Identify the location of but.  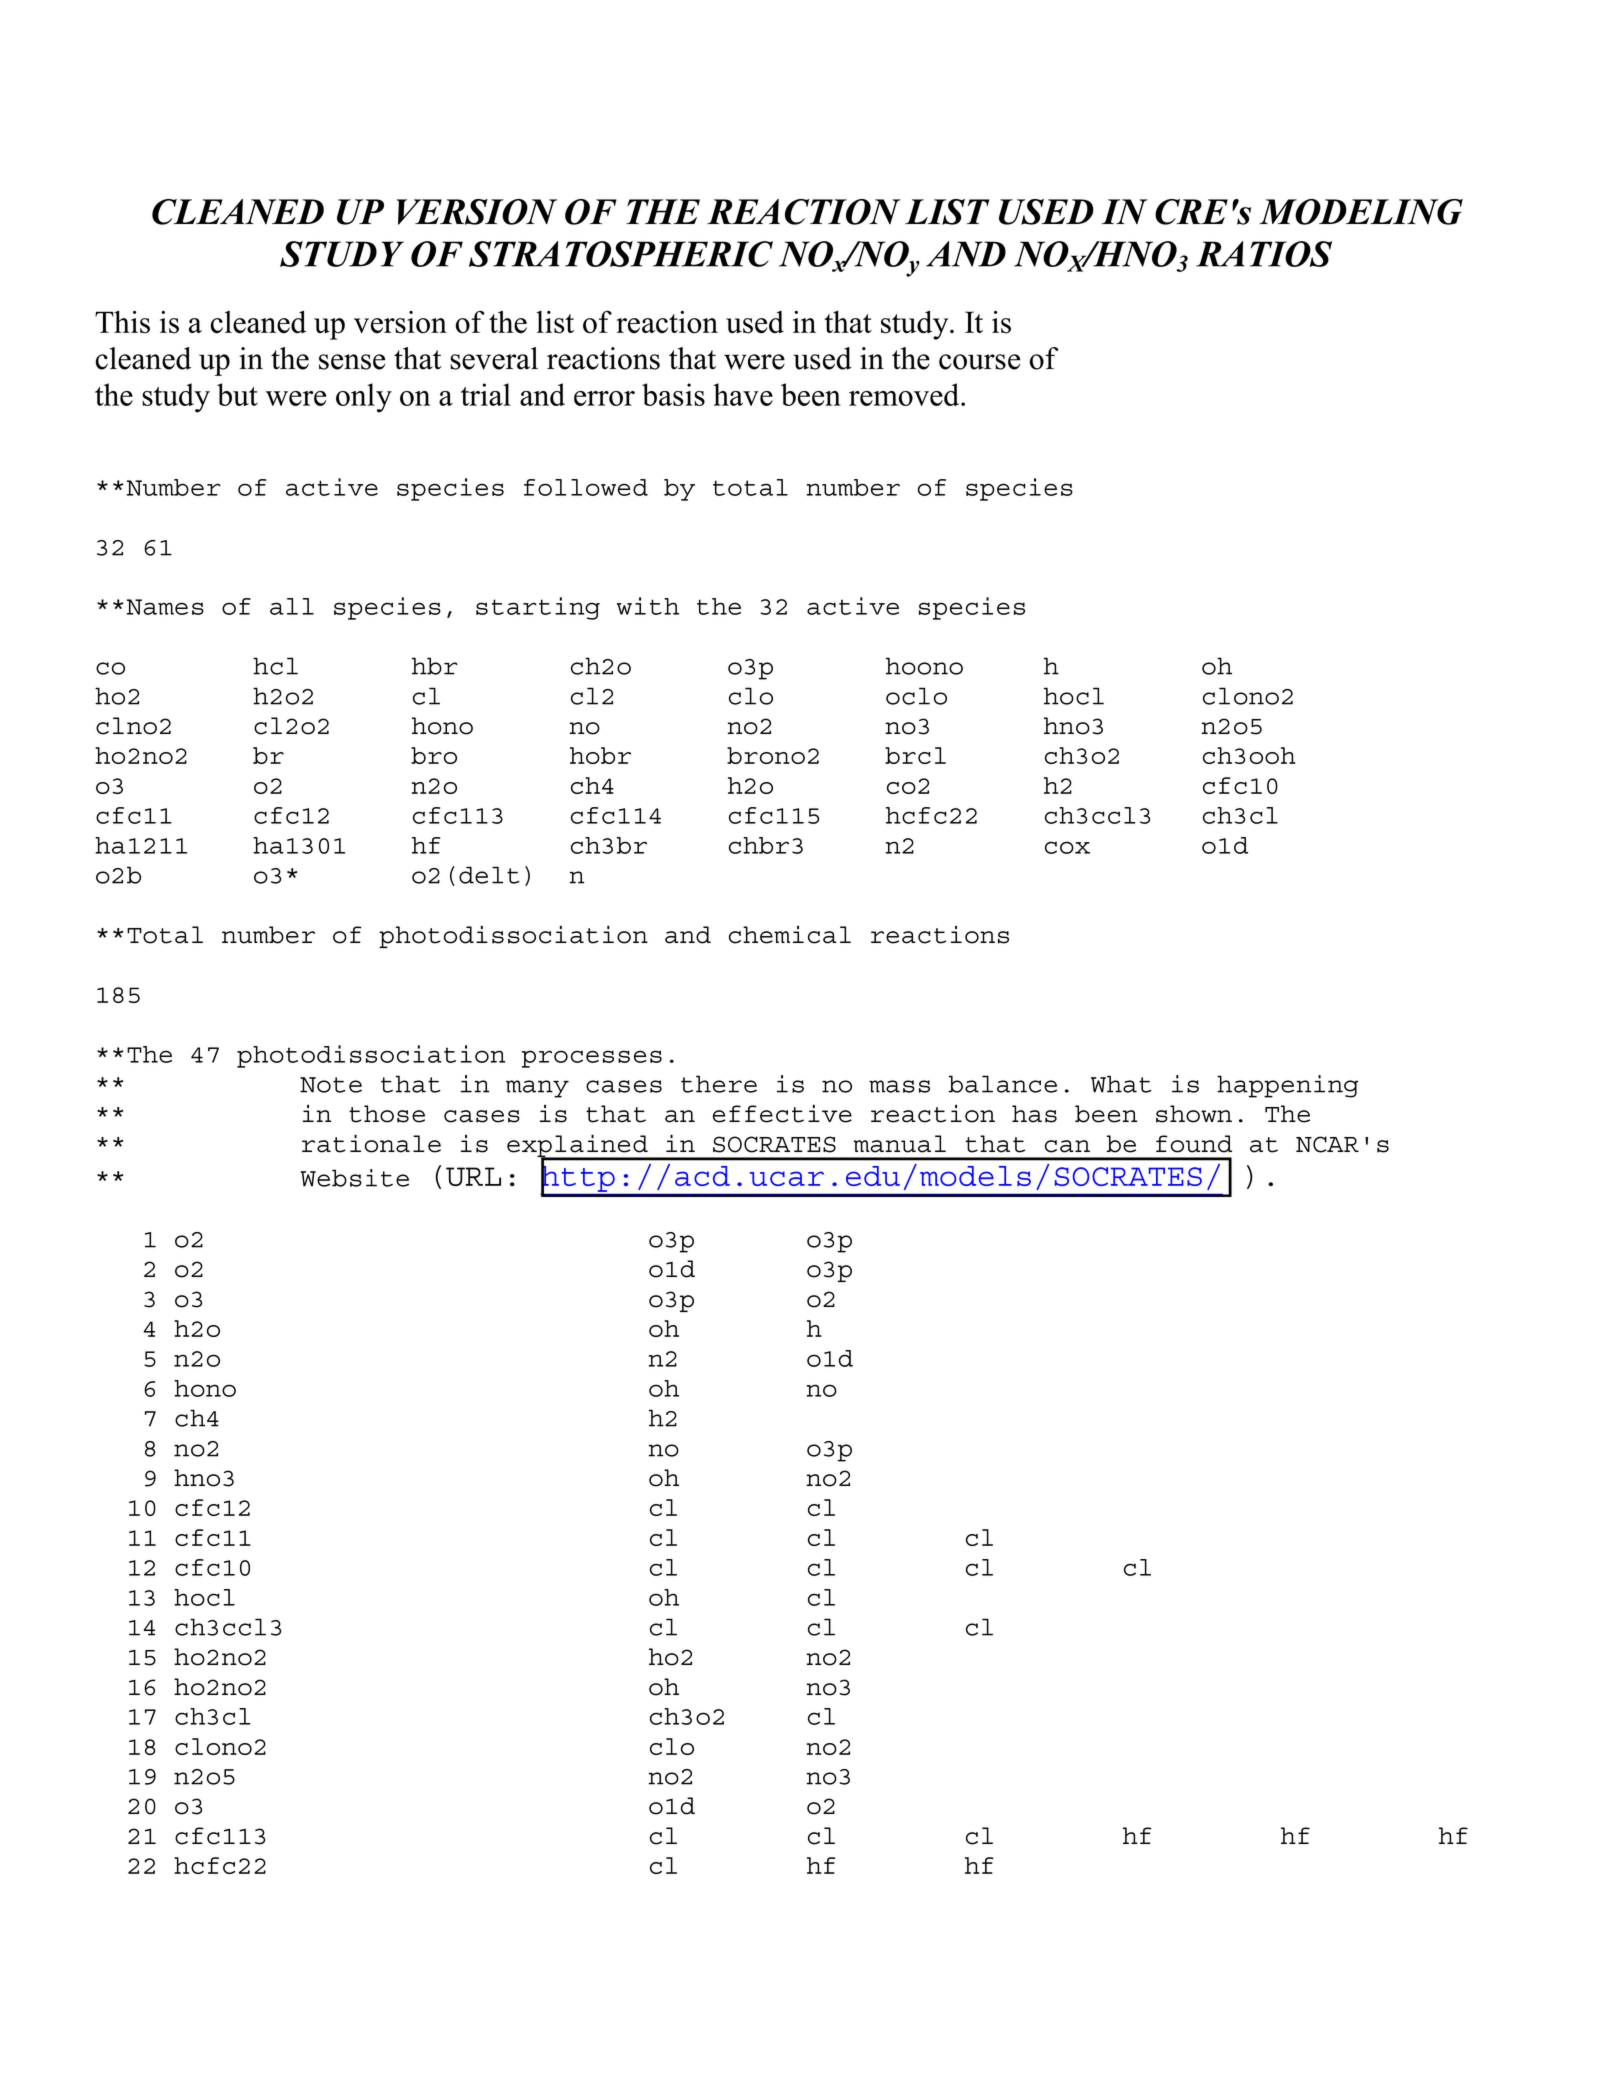
(237, 394).
